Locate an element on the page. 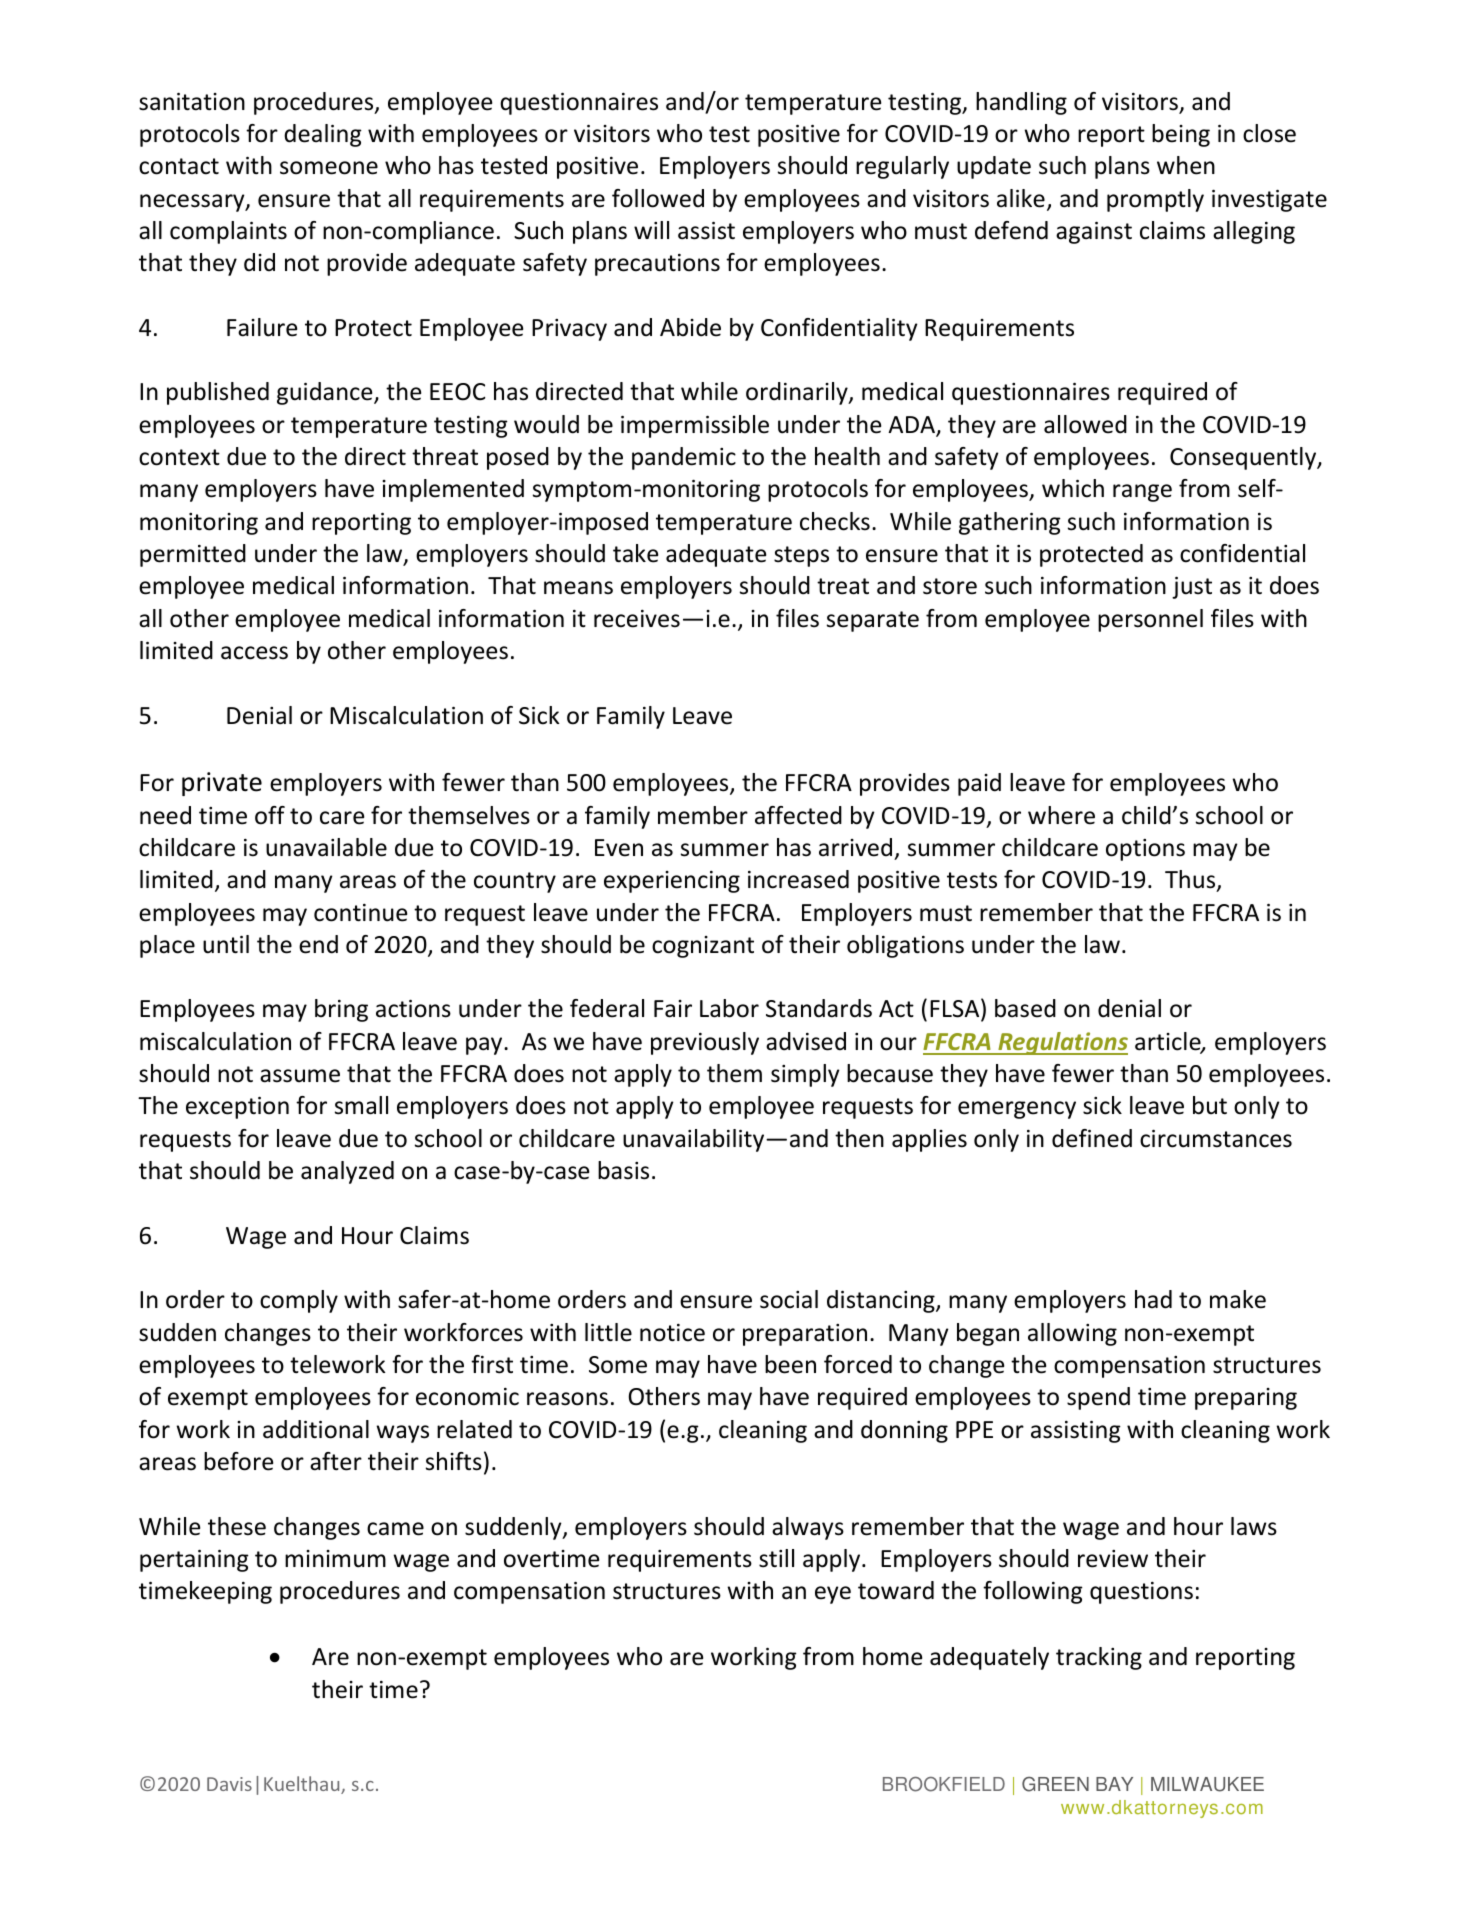 The image size is (1473, 1906). eye is located at coordinates (833, 1595).
